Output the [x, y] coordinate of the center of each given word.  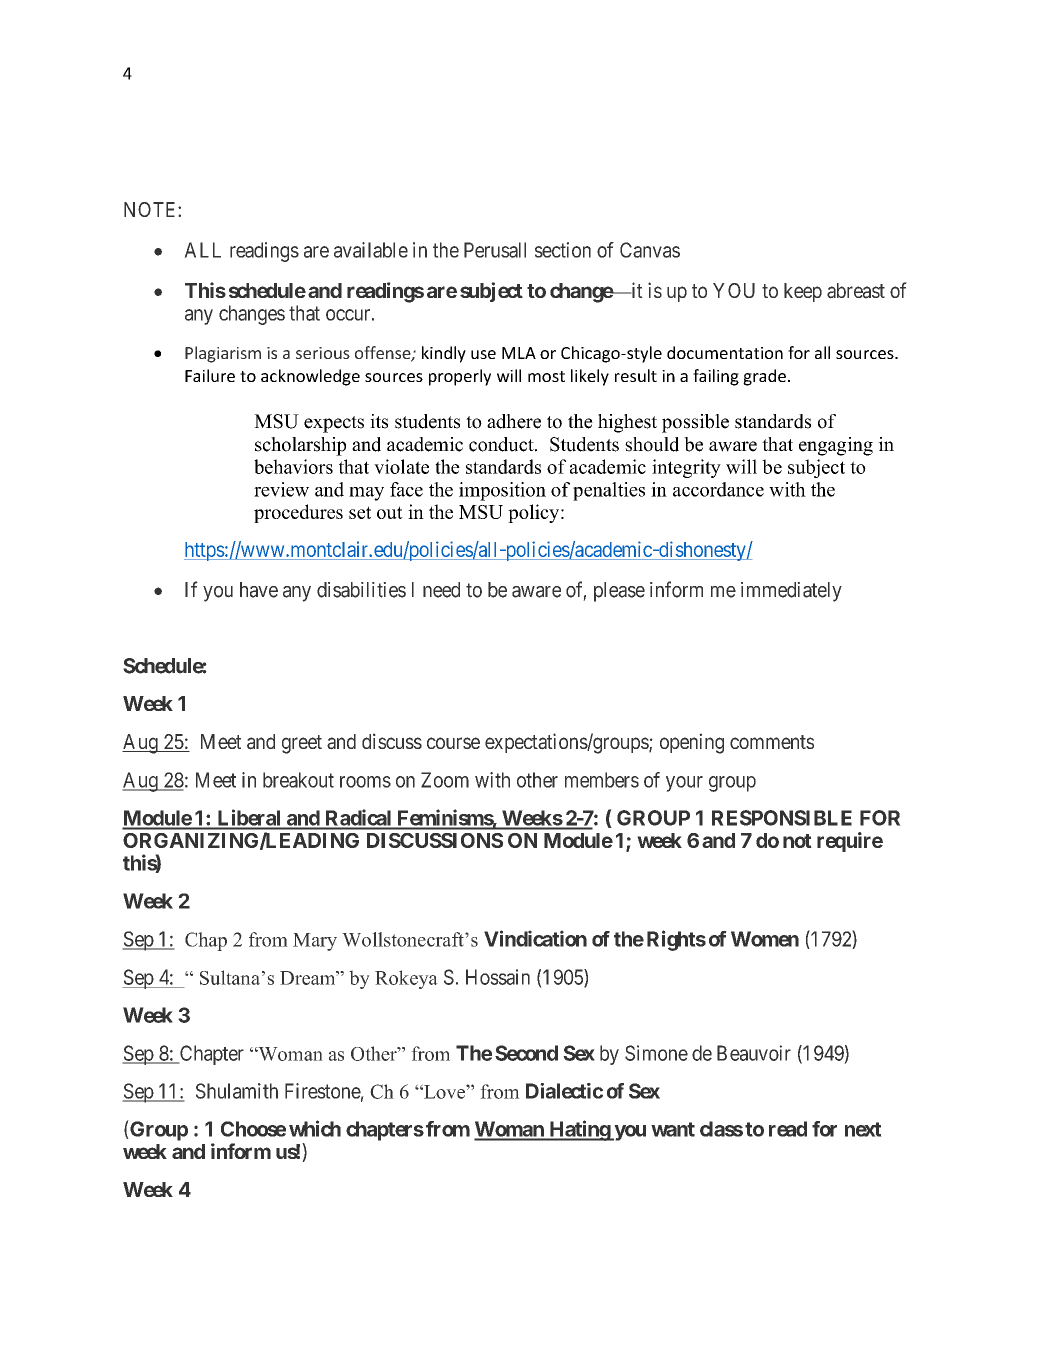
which [315, 1128]
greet [302, 744]
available [371, 250]
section [563, 250]
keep [803, 292]
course [453, 743]
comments [772, 742]
